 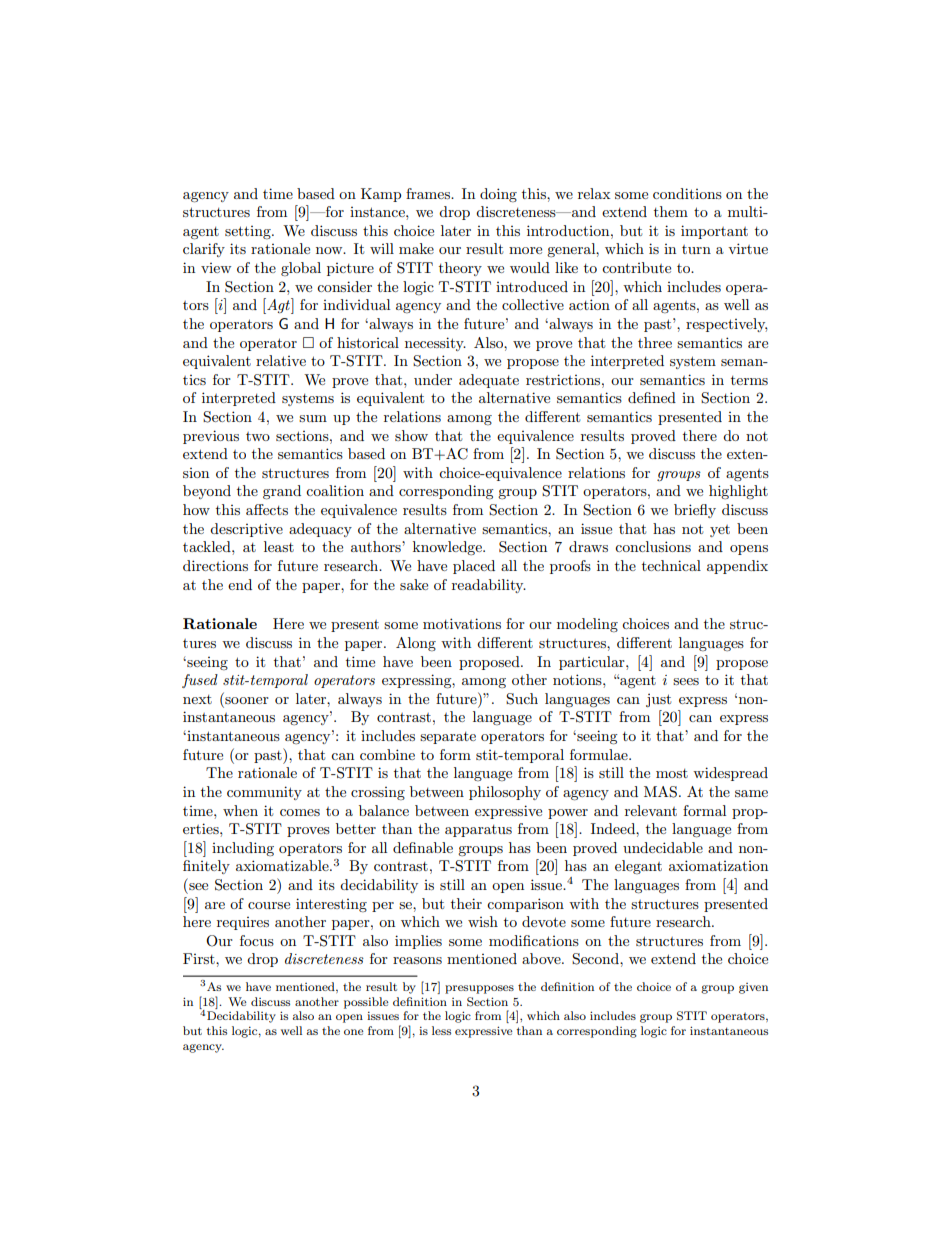 What do you see at coordinates (257, 940) in the image?
I see `focus` at bounding box center [257, 940].
